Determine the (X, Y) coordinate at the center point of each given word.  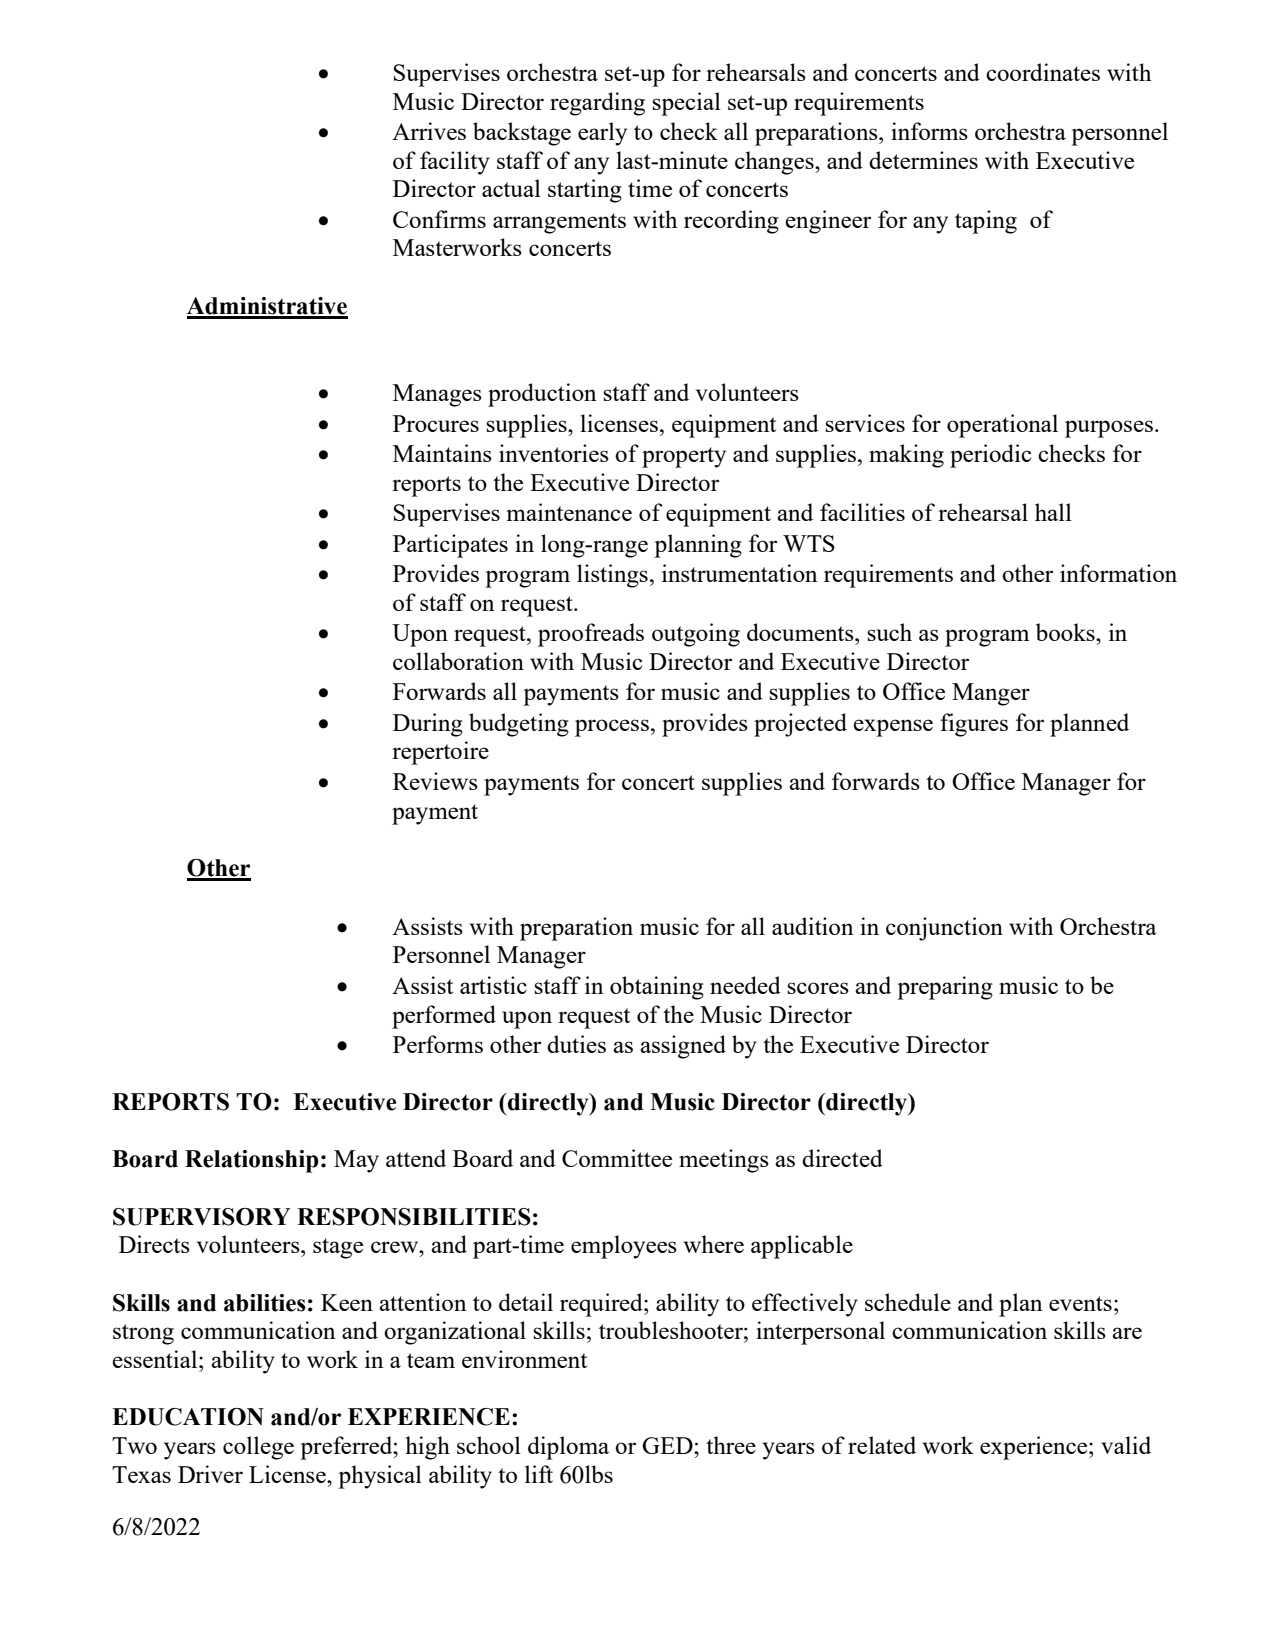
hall (1053, 512)
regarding (597, 104)
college (258, 1448)
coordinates (1043, 72)
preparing (945, 988)
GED (668, 1445)
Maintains (442, 453)
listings (612, 576)
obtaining (657, 988)
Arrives (429, 131)
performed (444, 1017)
